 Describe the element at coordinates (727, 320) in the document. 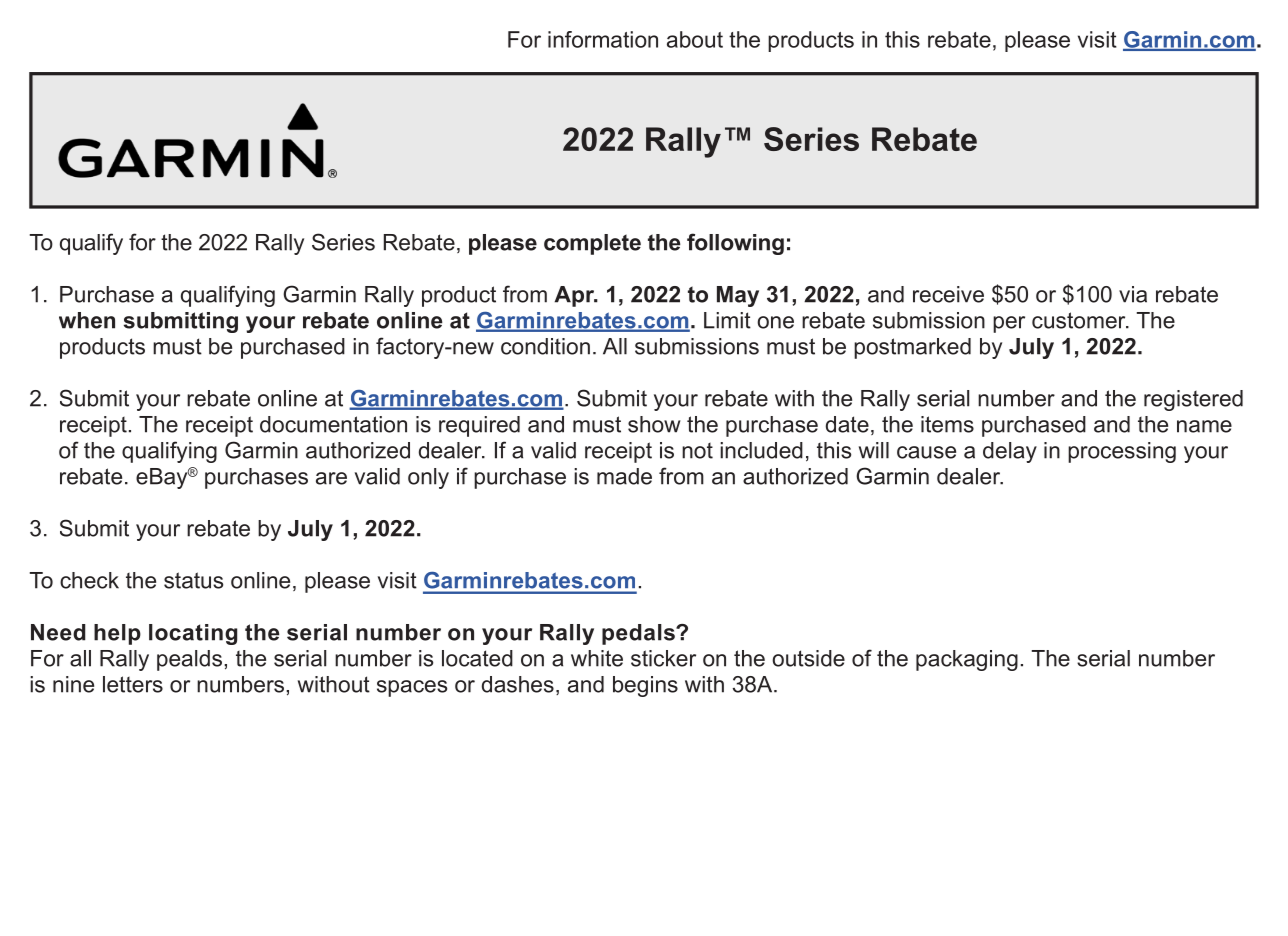

I see `Limit` at that location.
